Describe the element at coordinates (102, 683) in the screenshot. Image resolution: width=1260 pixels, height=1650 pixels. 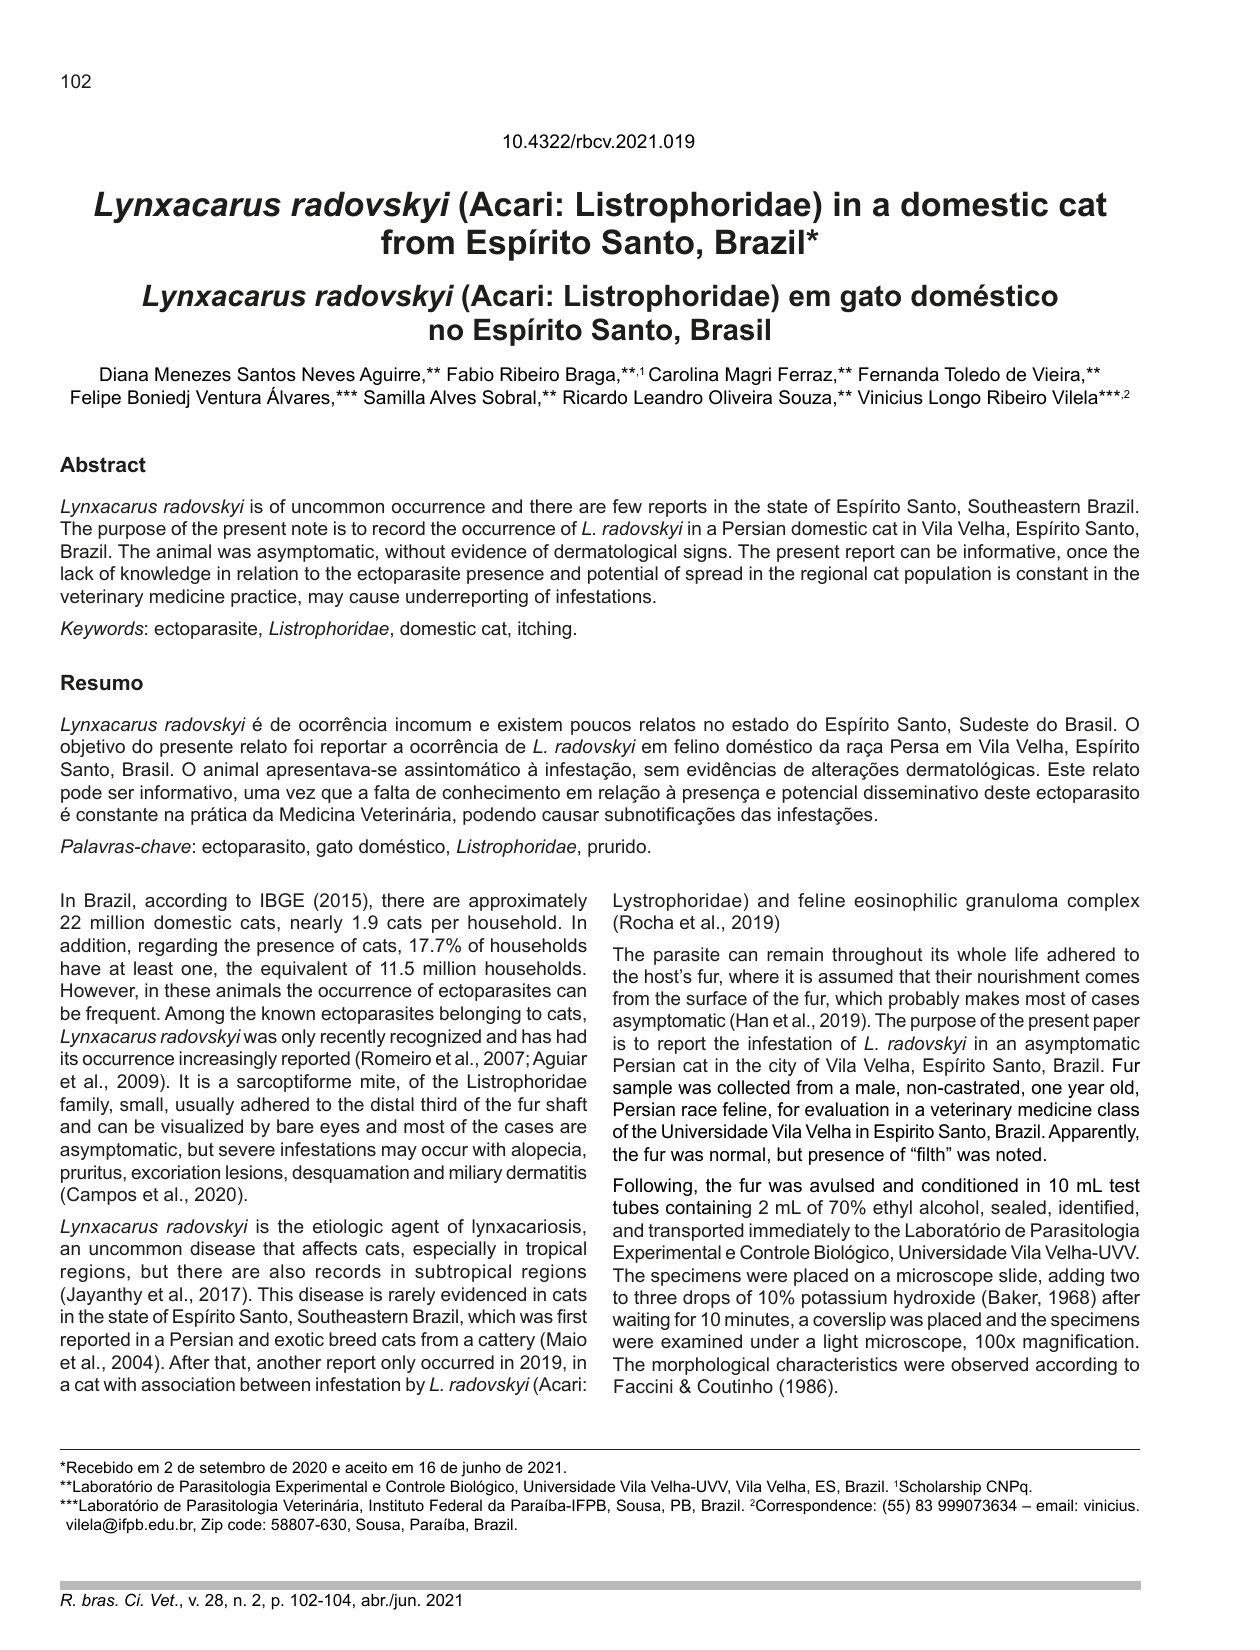
I see `Resumo` at that location.
